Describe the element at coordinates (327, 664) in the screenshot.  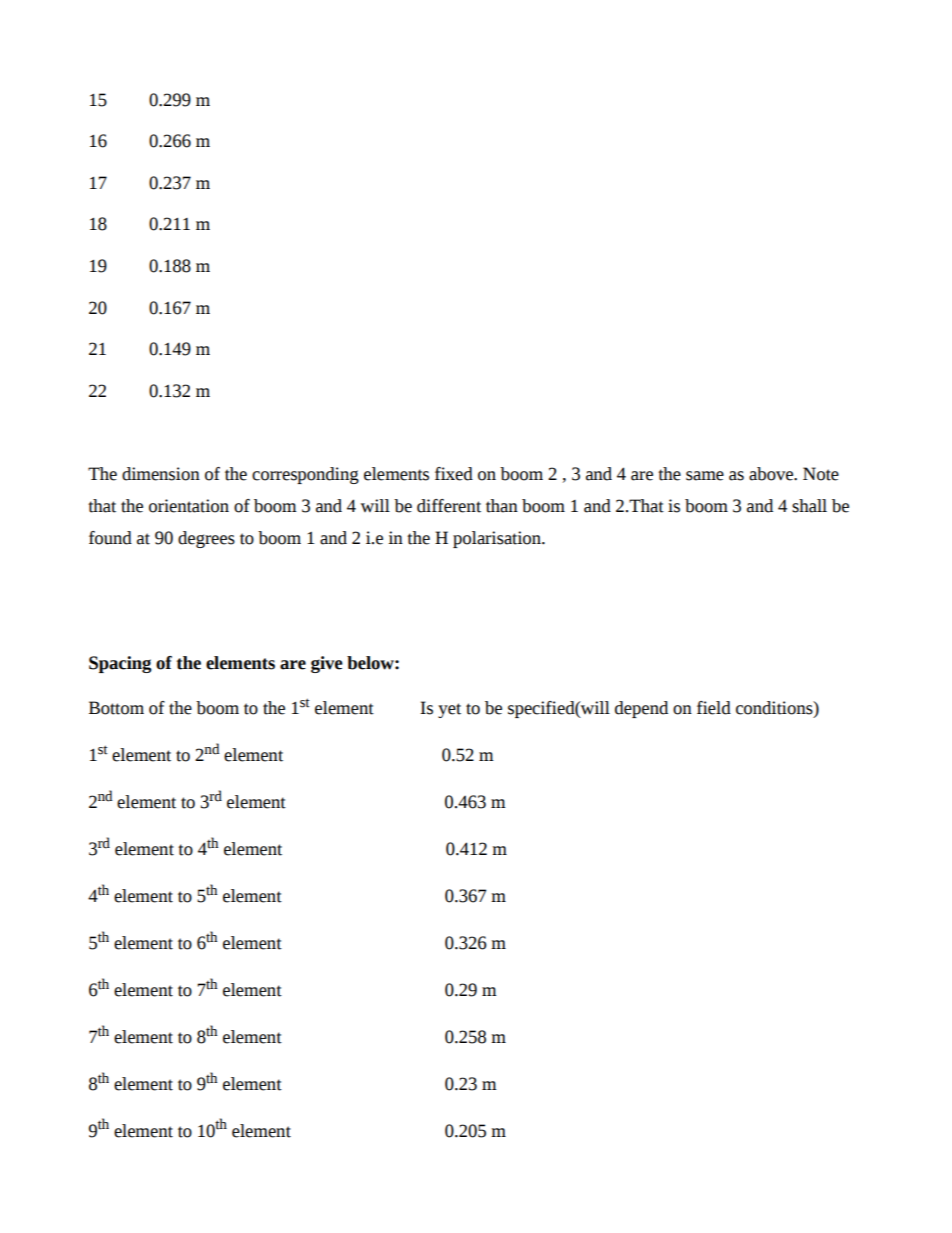
I see `give` at that location.
